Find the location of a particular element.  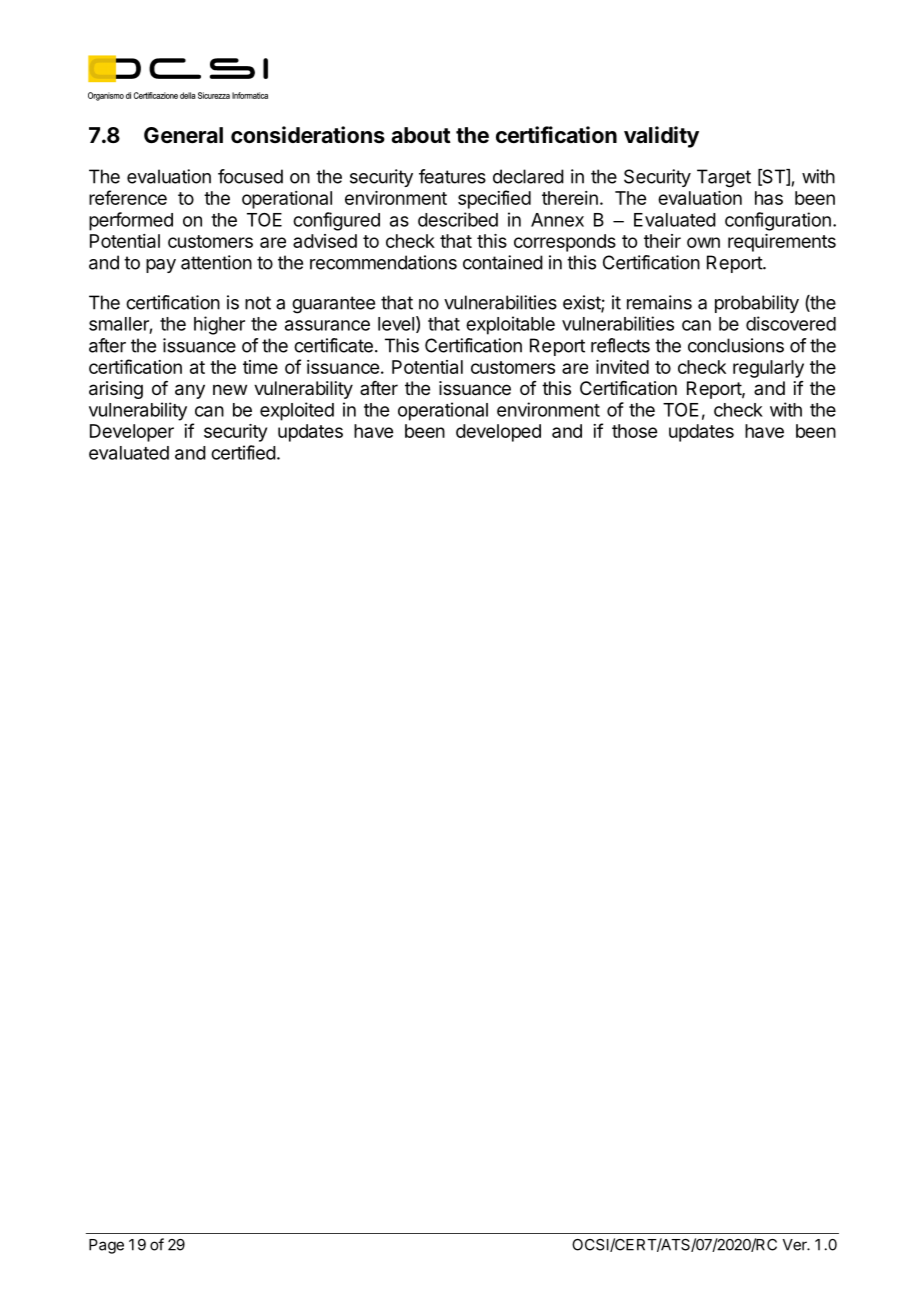

new is located at coordinates (230, 389).
